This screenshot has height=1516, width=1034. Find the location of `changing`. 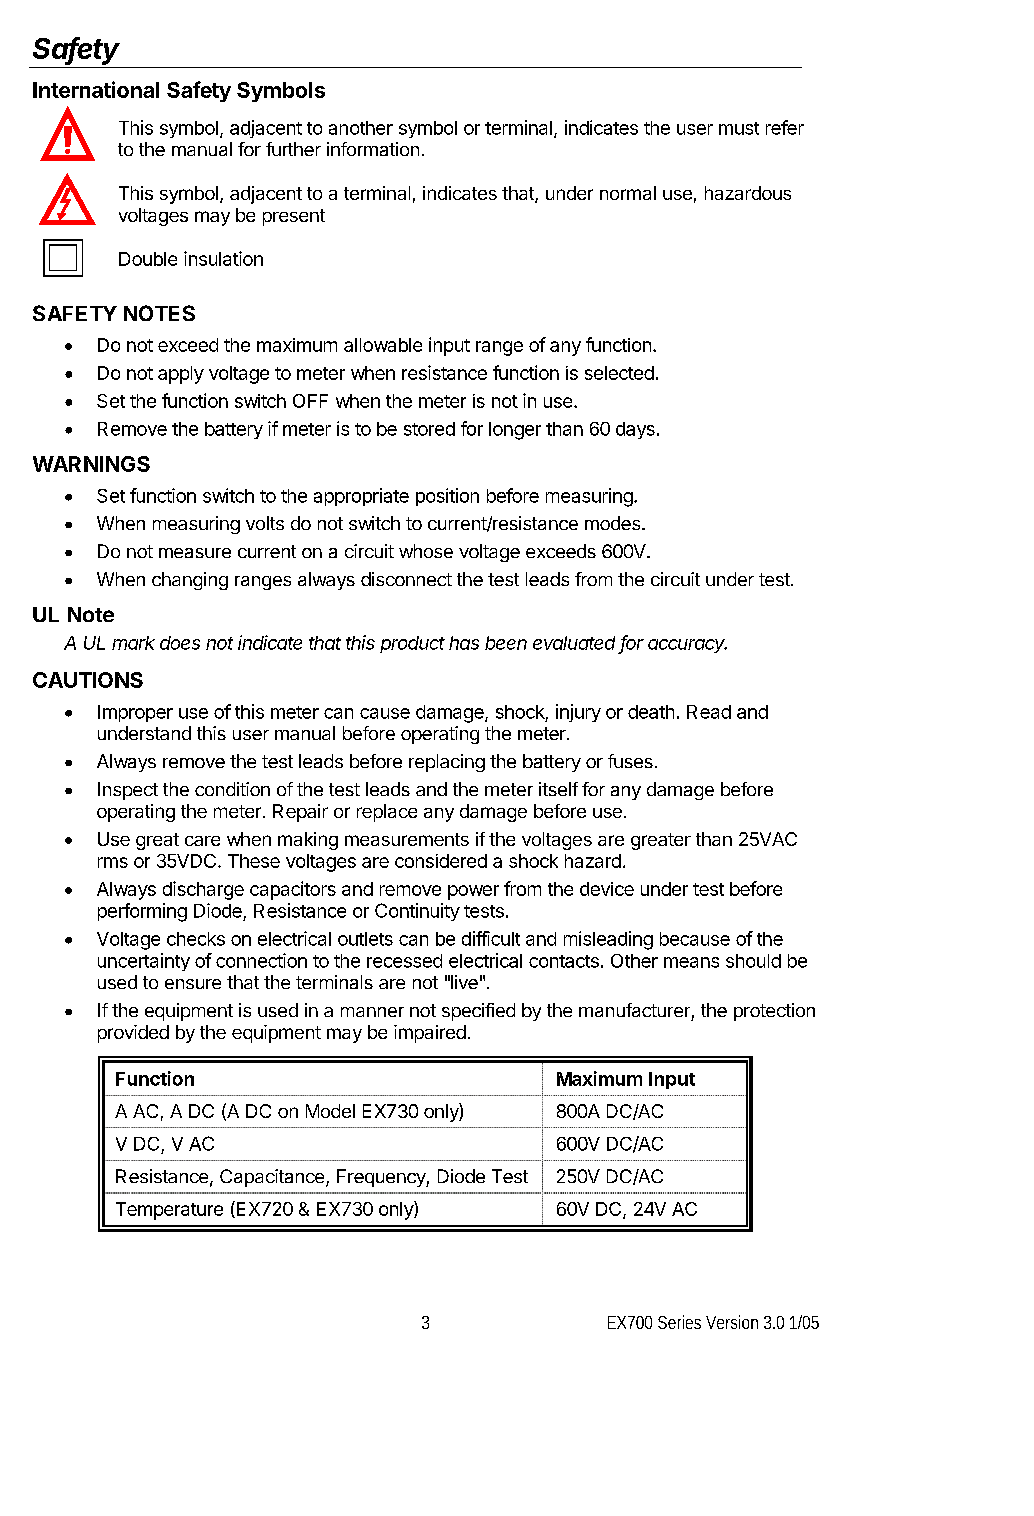

changing is located at coordinates (190, 581).
